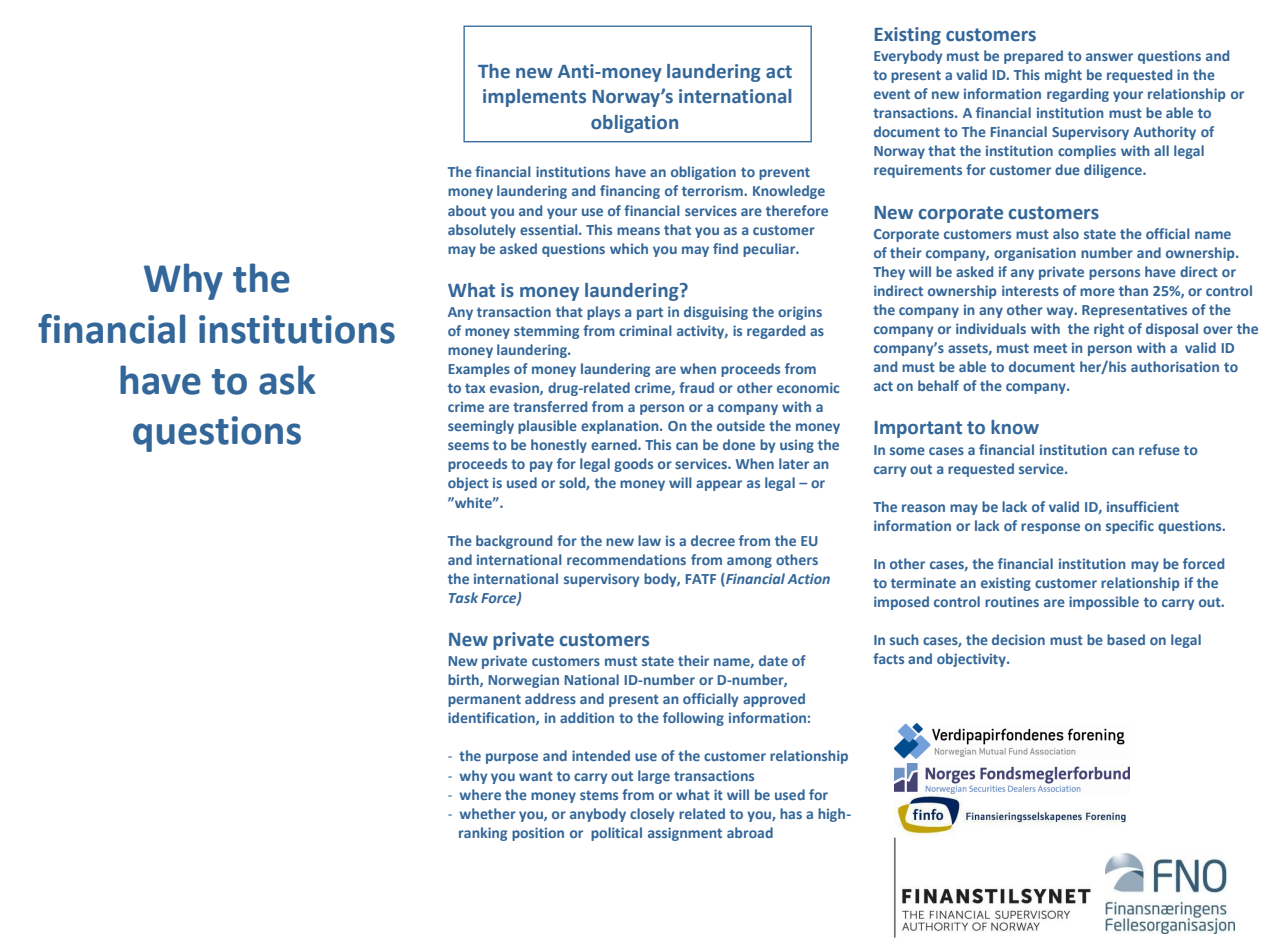 The height and width of the screenshot is (952, 1270). What do you see at coordinates (515, 388) in the screenshot?
I see `evasion` at bounding box center [515, 388].
